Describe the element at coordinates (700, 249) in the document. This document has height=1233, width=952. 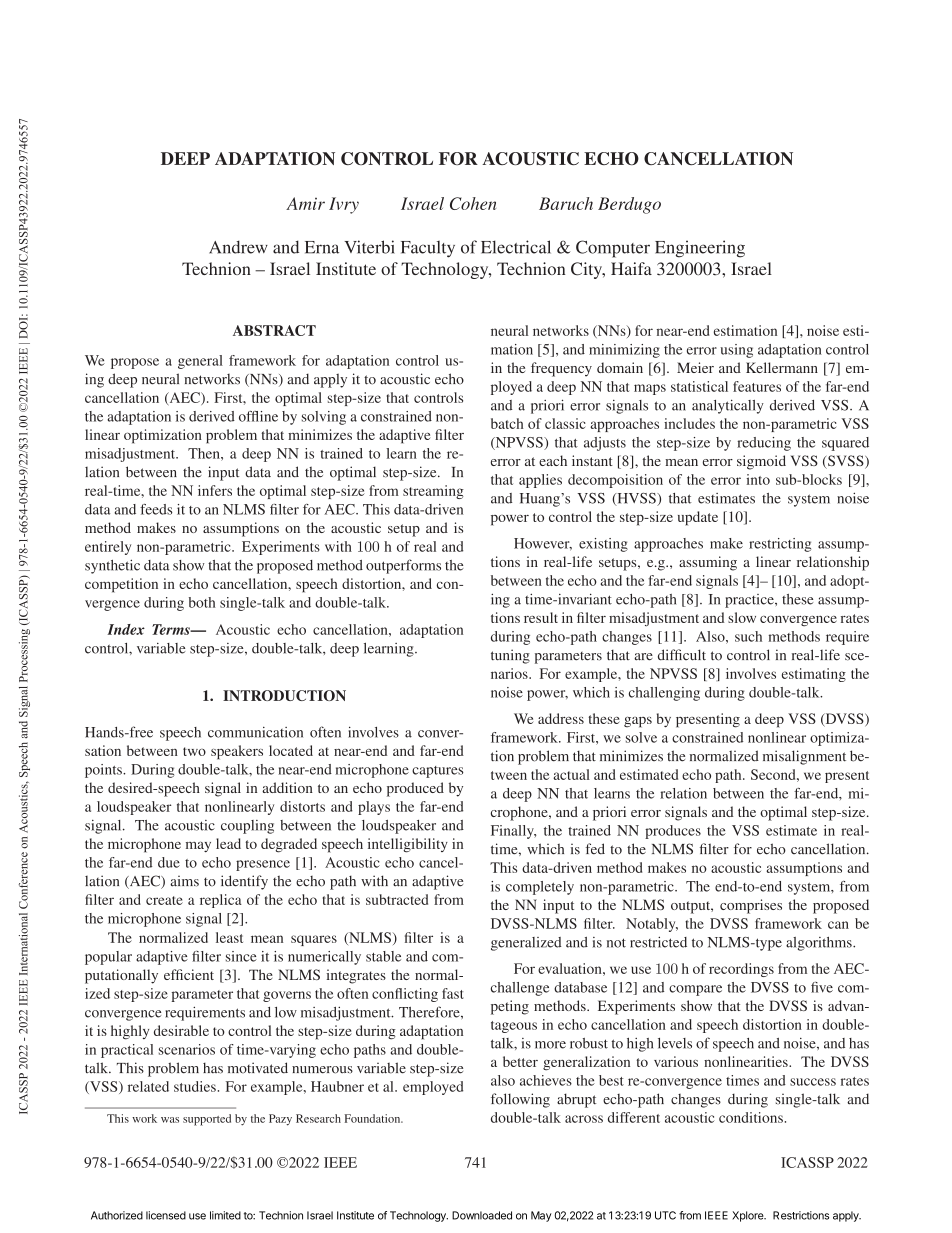
I see `Engineering` at that location.
